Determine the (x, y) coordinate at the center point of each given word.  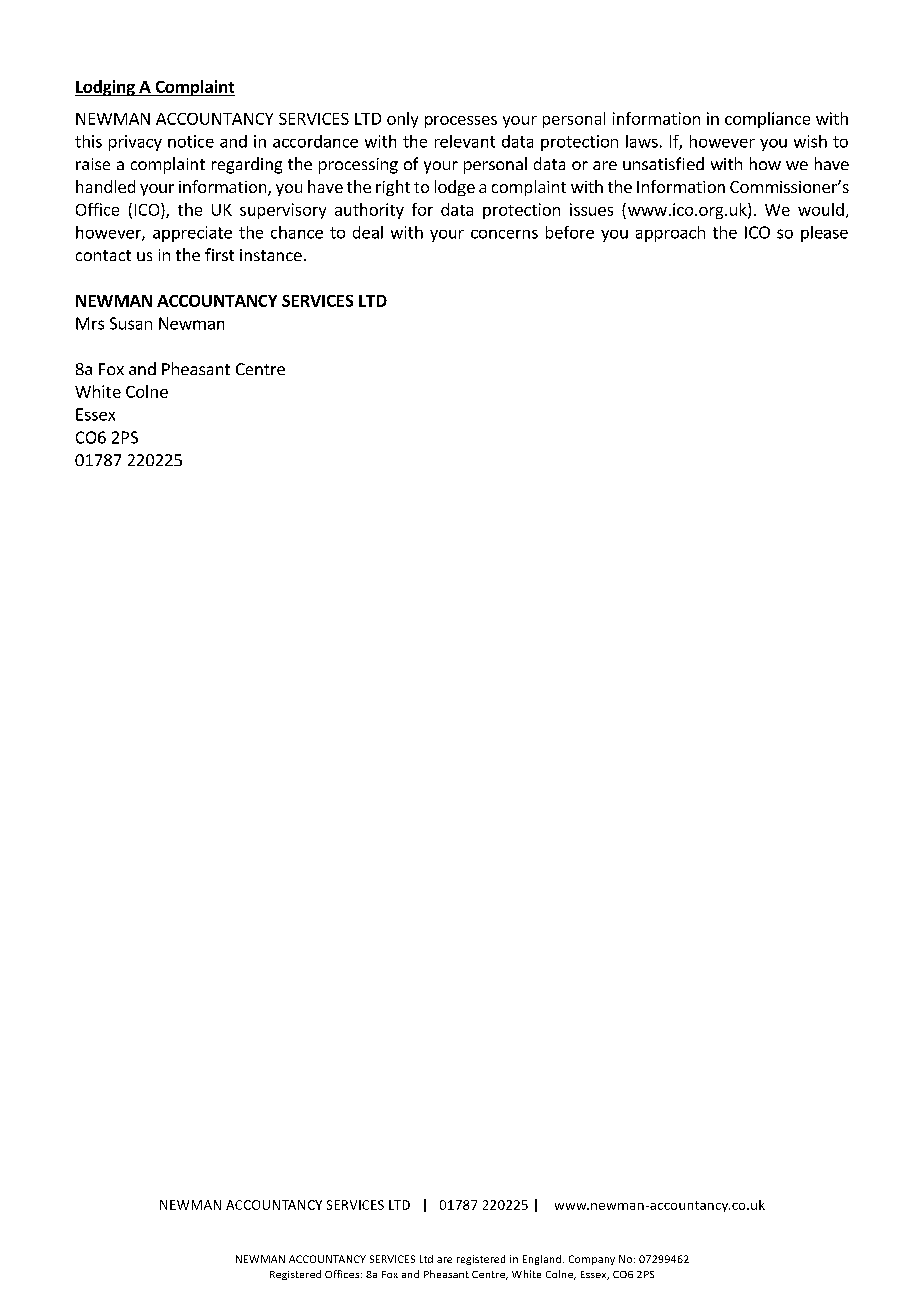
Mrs (90, 323)
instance (271, 255)
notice (191, 141)
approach (670, 234)
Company (592, 1260)
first (219, 254)
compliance (767, 120)
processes (461, 122)
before (570, 232)
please (824, 234)
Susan (131, 323)
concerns (504, 234)
